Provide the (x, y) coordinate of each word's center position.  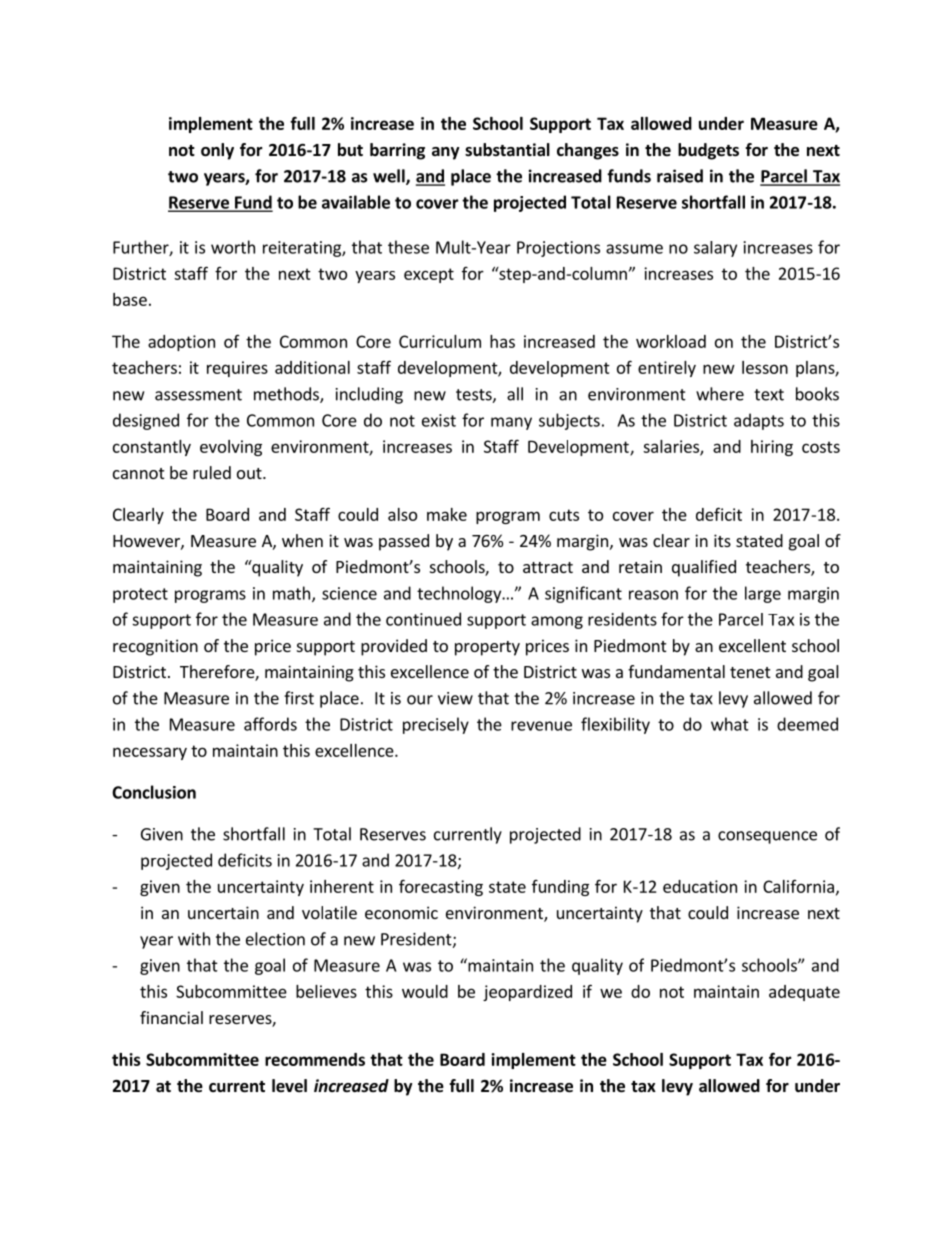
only (217, 151)
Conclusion (154, 792)
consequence (767, 837)
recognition (155, 647)
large (763, 594)
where (720, 394)
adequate (804, 993)
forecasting (441, 887)
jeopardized (527, 993)
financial (171, 1017)
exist (439, 420)
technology (460, 594)
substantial (507, 150)
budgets (708, 151)
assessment (198, 395)
